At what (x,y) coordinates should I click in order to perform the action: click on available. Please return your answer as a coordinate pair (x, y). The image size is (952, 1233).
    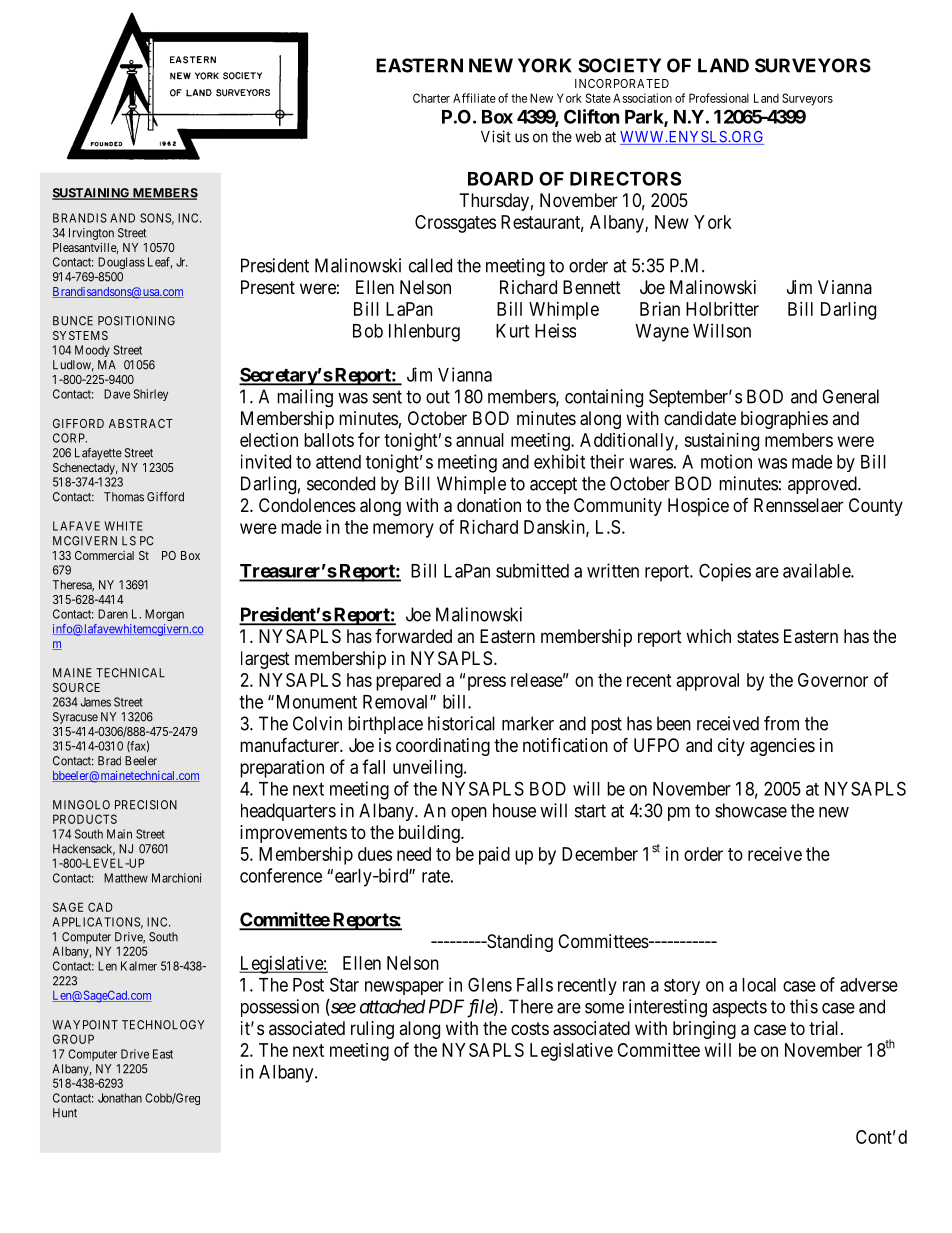
    Looking at the image, I should click on (817, 570).
